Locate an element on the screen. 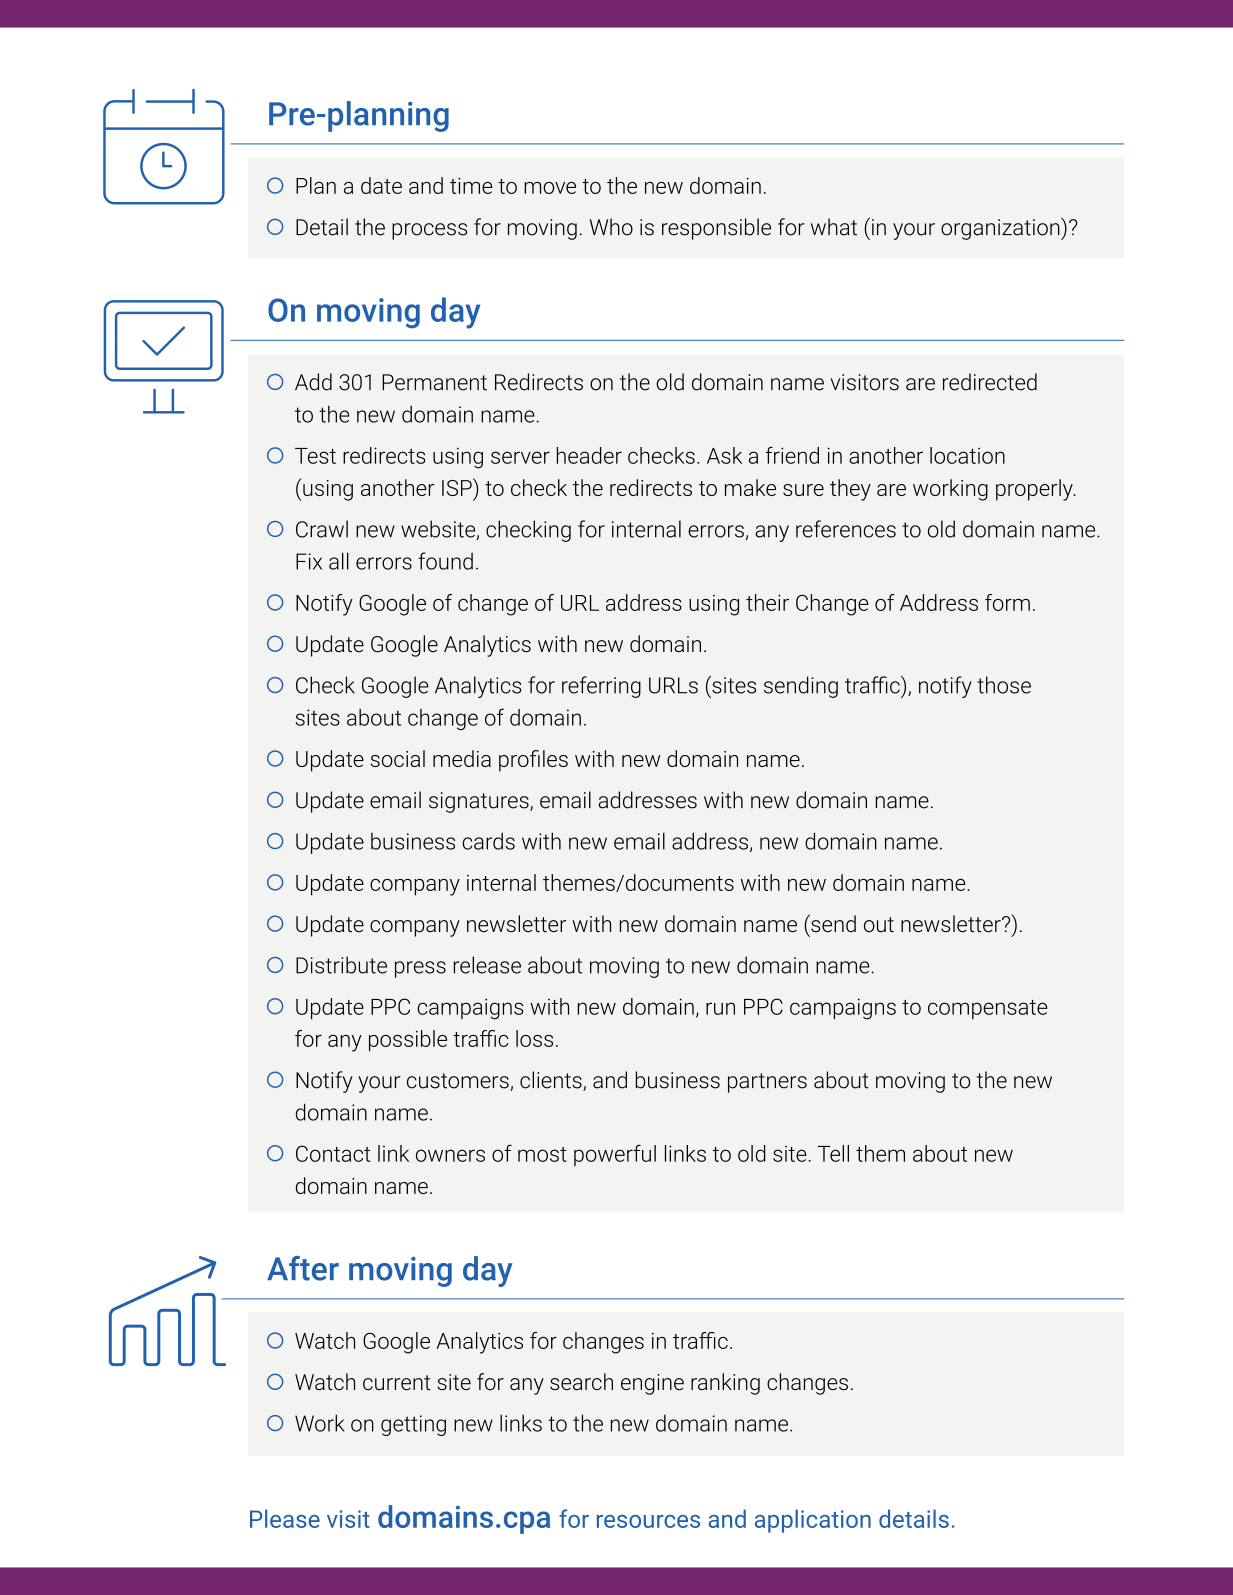 This screenshot has width=1233, height=1595. getting is located at coordinates (413, 1425).
